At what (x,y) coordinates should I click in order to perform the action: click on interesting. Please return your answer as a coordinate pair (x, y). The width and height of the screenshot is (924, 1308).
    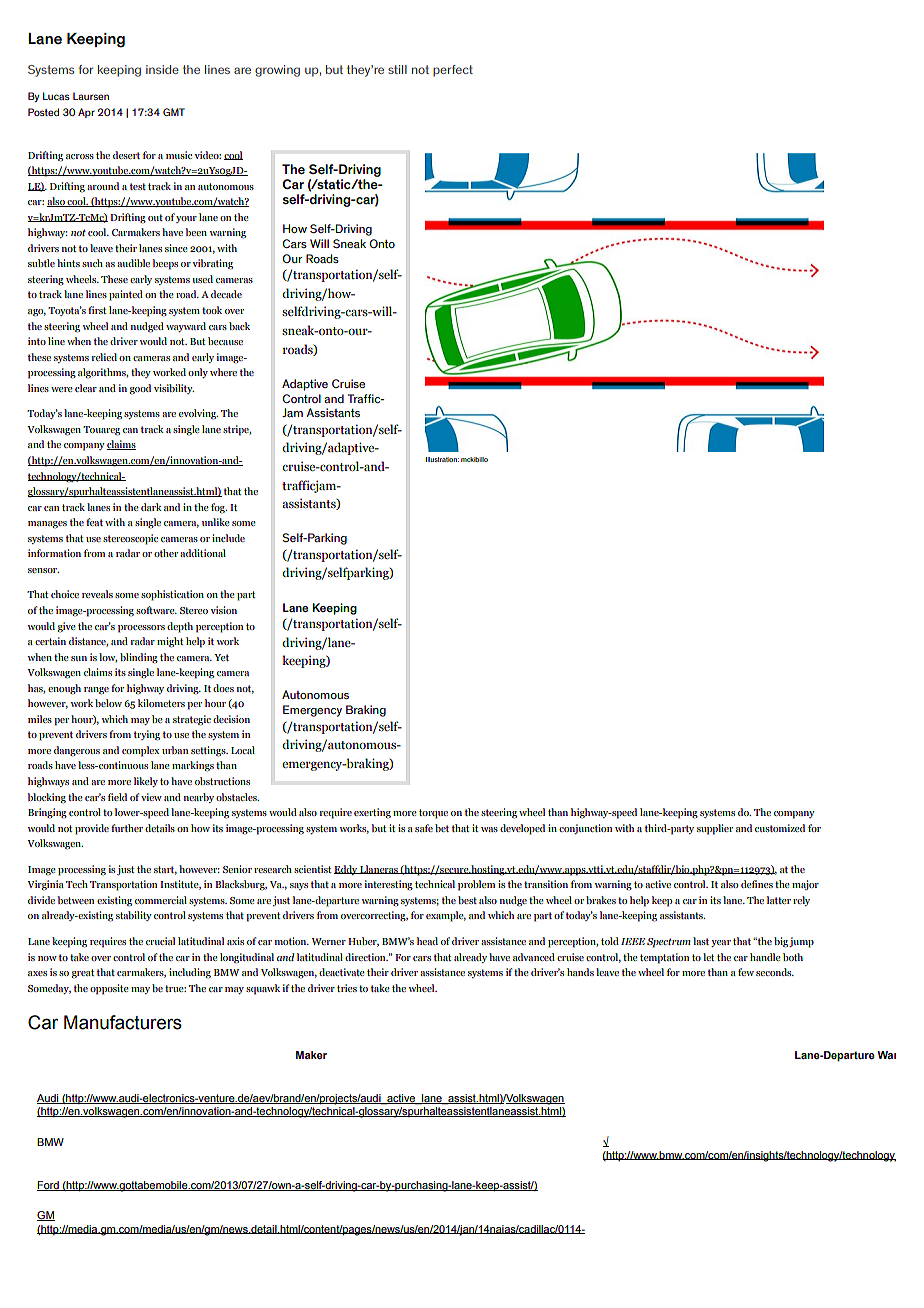
    Looking at the image, I should click on (388, 885).
